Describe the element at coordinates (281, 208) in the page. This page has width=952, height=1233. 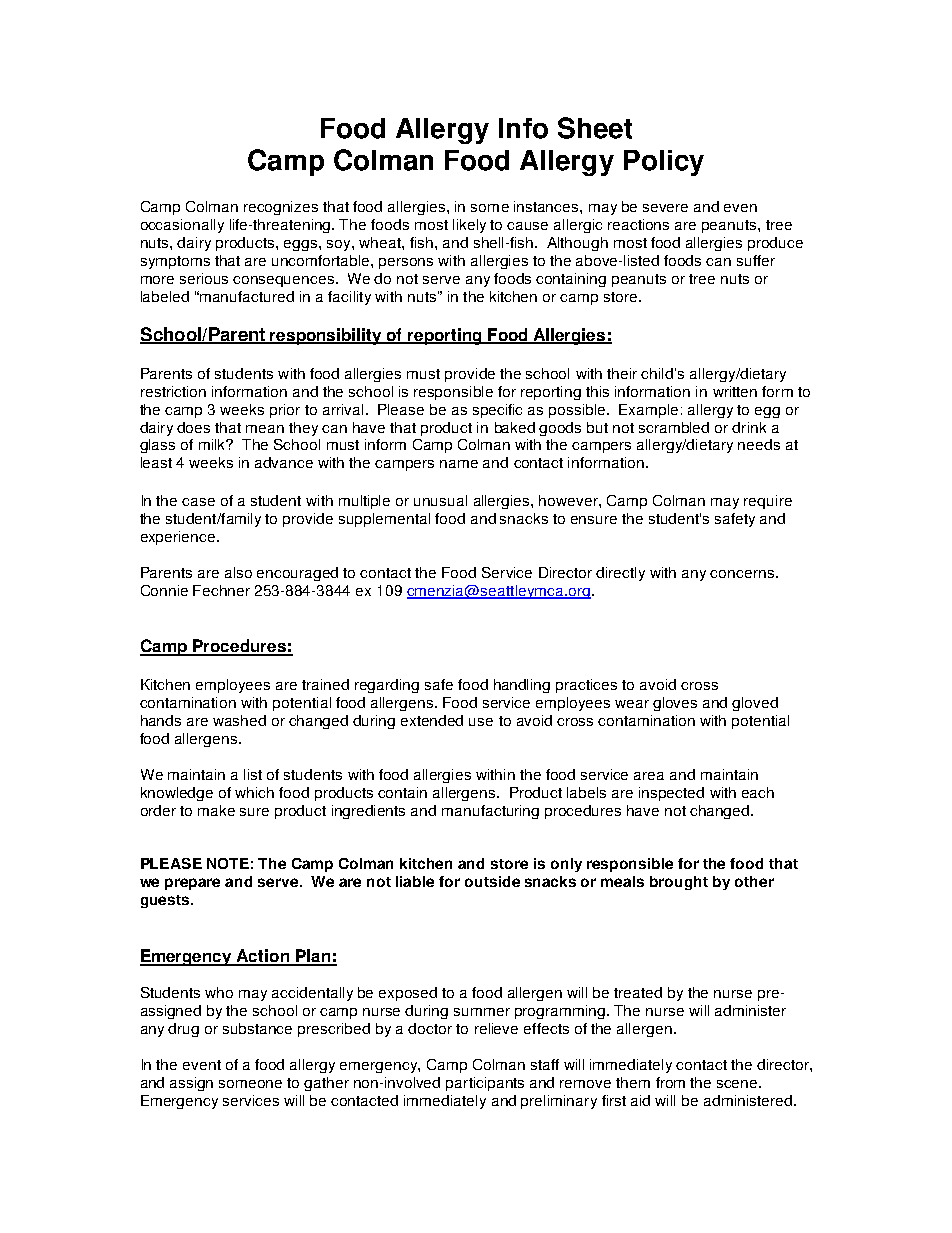
I see `recognizes` at that location.
